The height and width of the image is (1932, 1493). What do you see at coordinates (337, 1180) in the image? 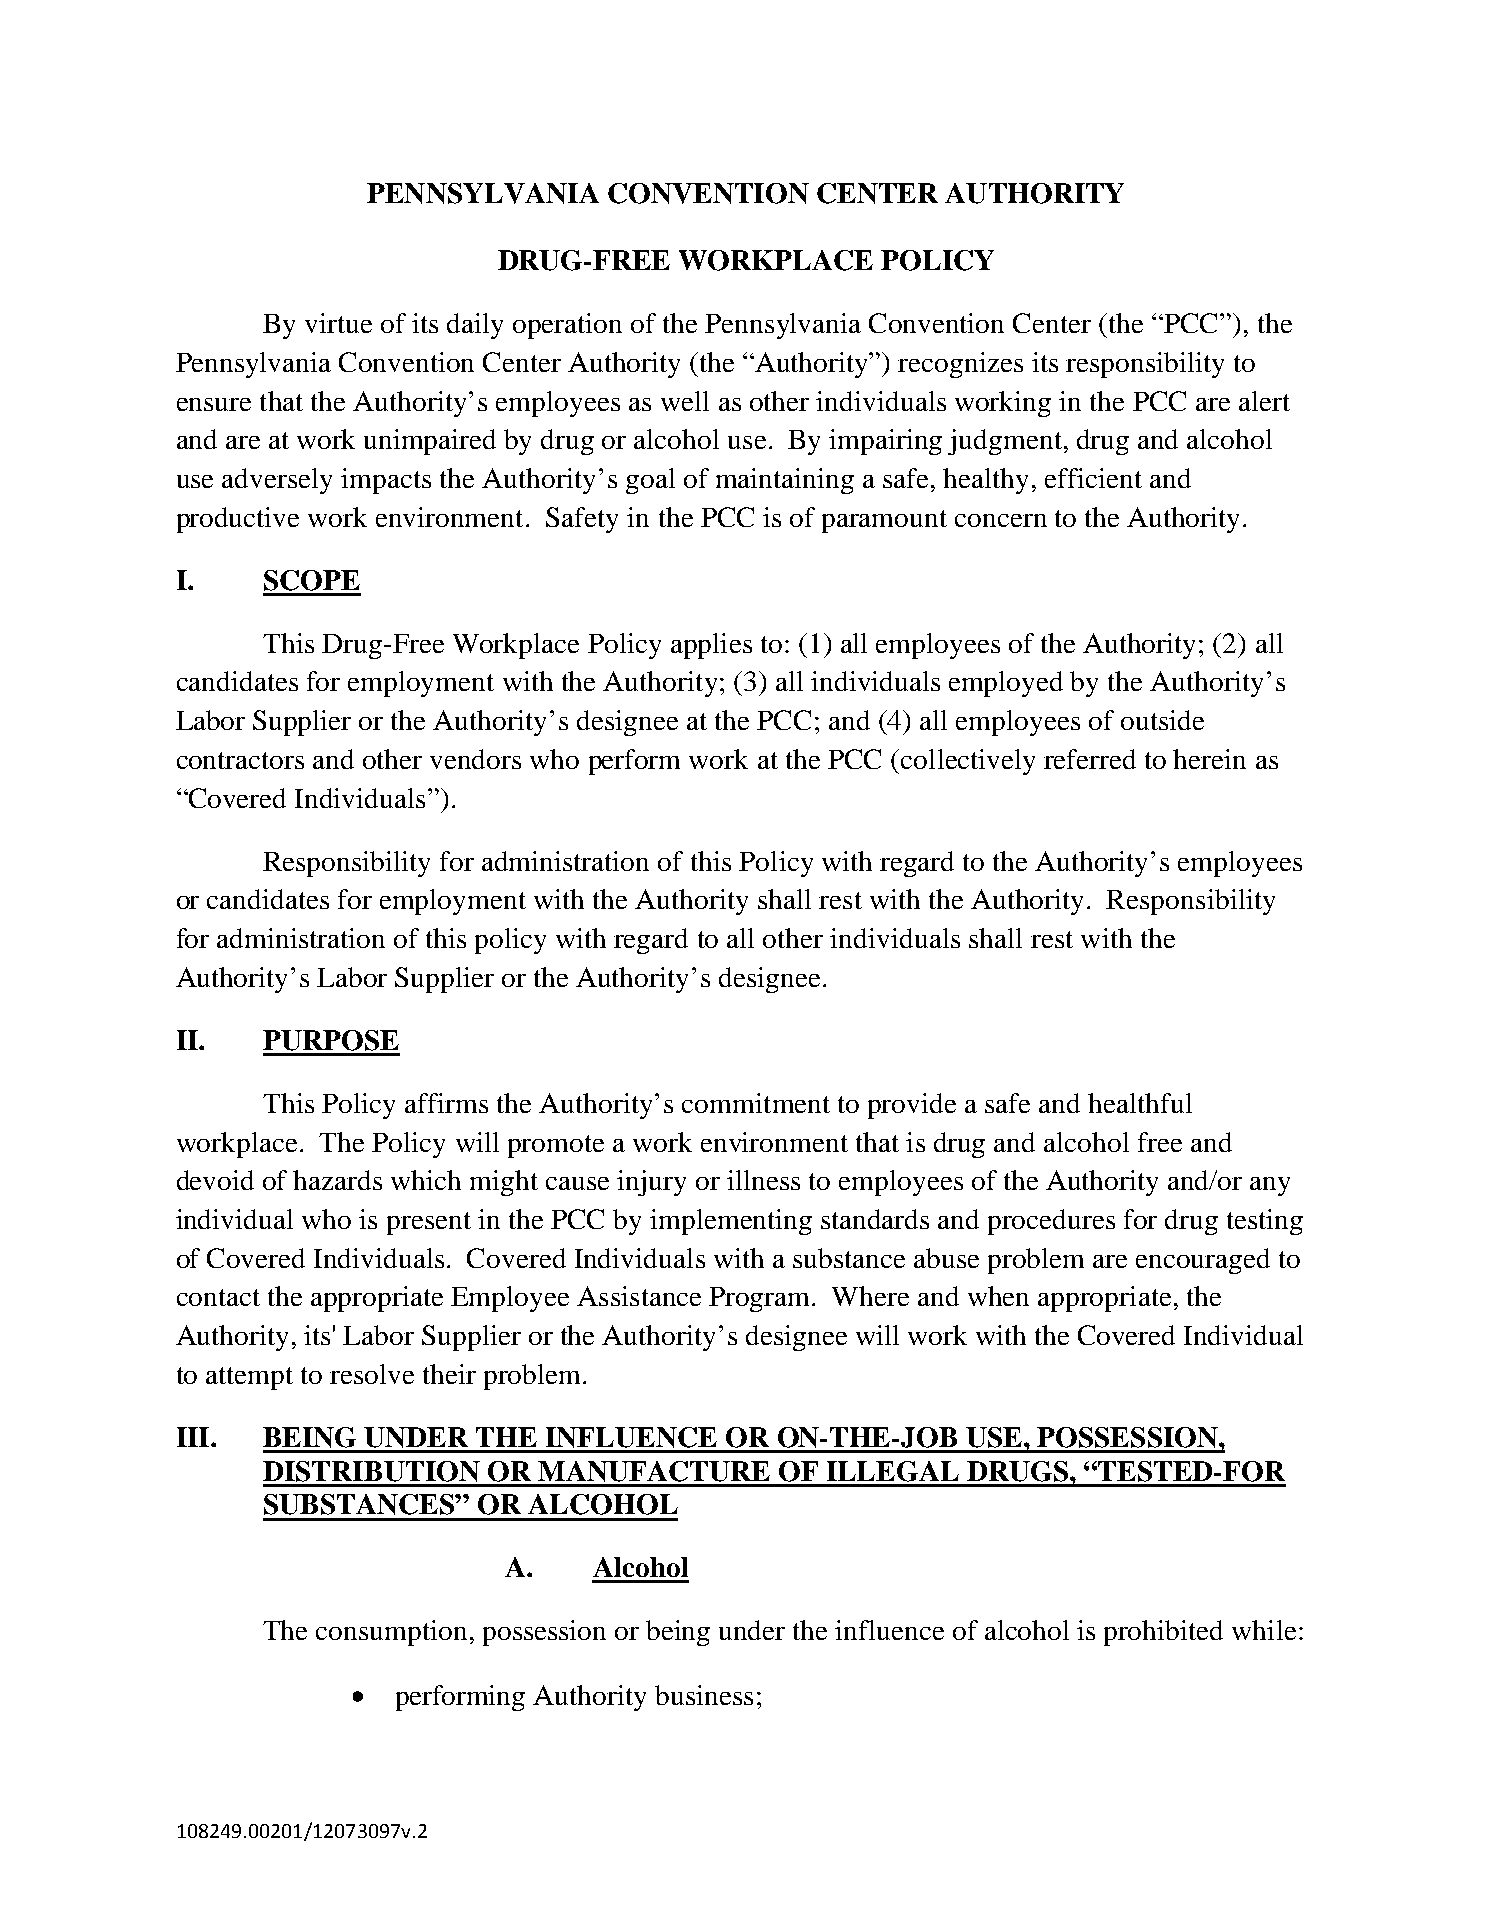
I see `hazards` at bounding box center [337, 1180].
